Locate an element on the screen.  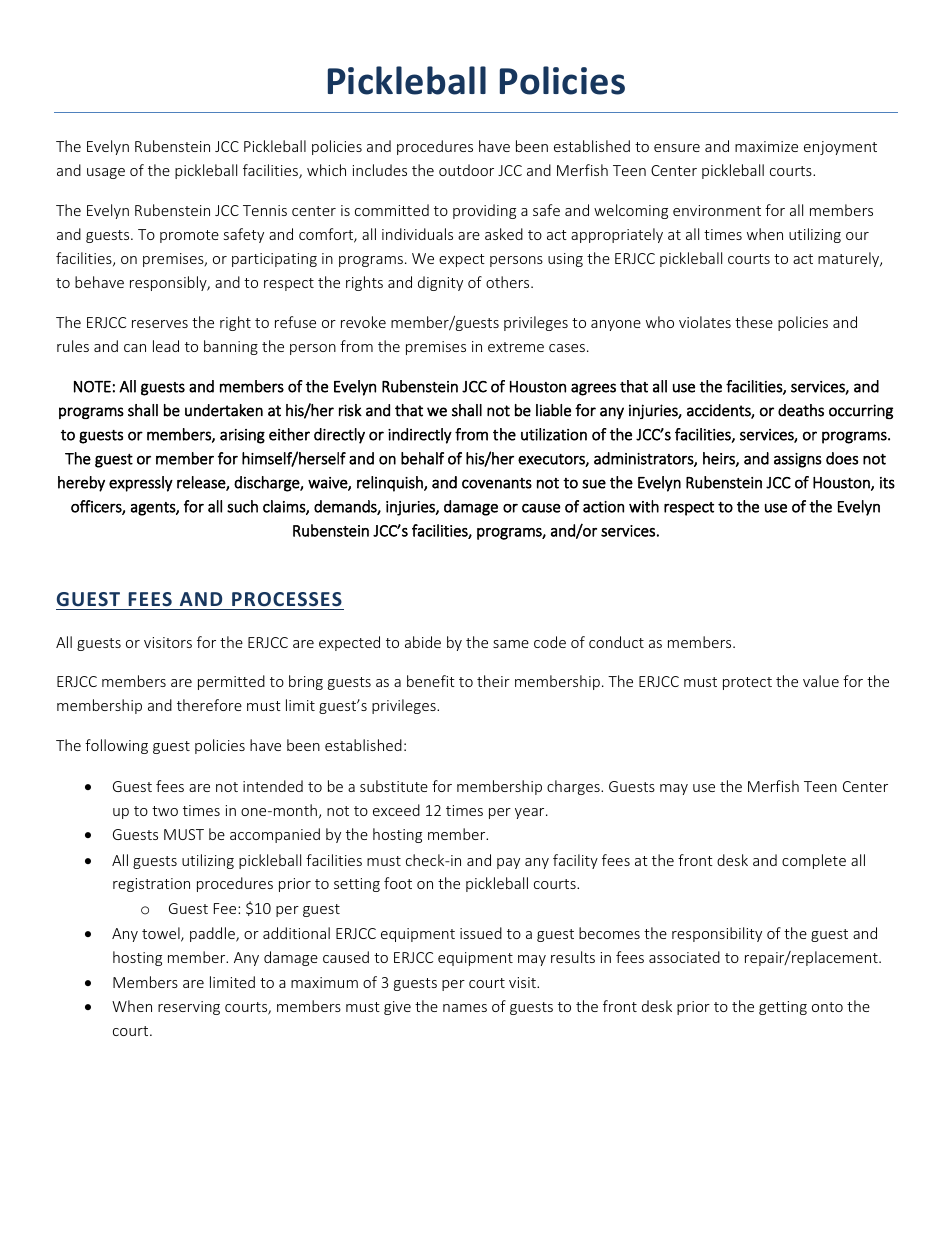
complete is located at coordinates (814, 861).
